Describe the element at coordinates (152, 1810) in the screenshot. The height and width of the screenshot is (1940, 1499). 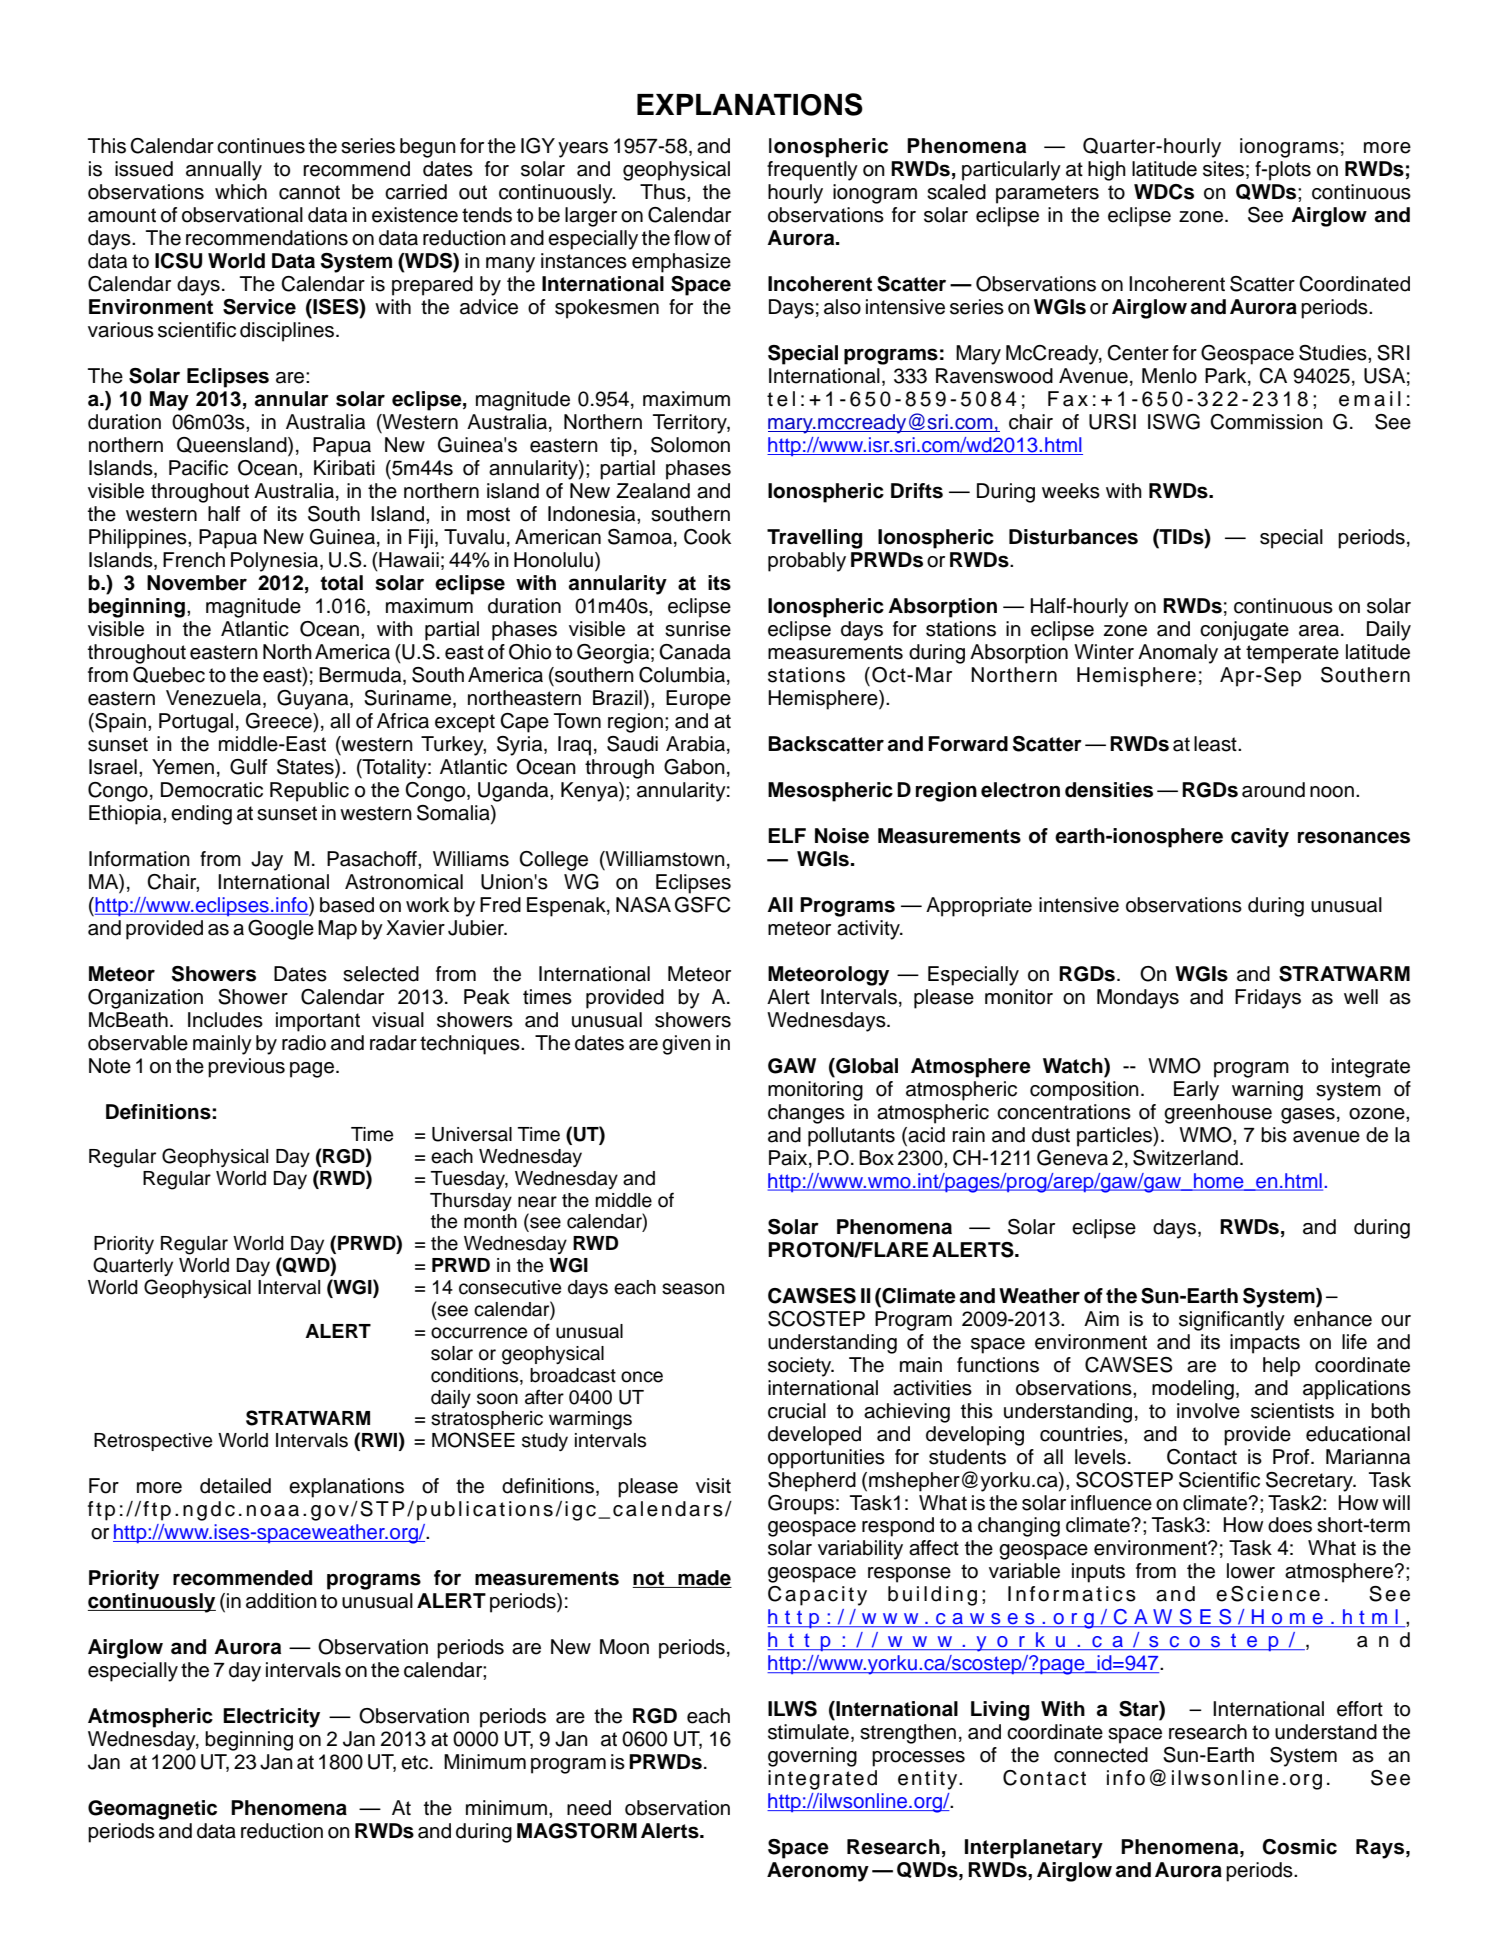
I see `Geomagnetic` at that location.
